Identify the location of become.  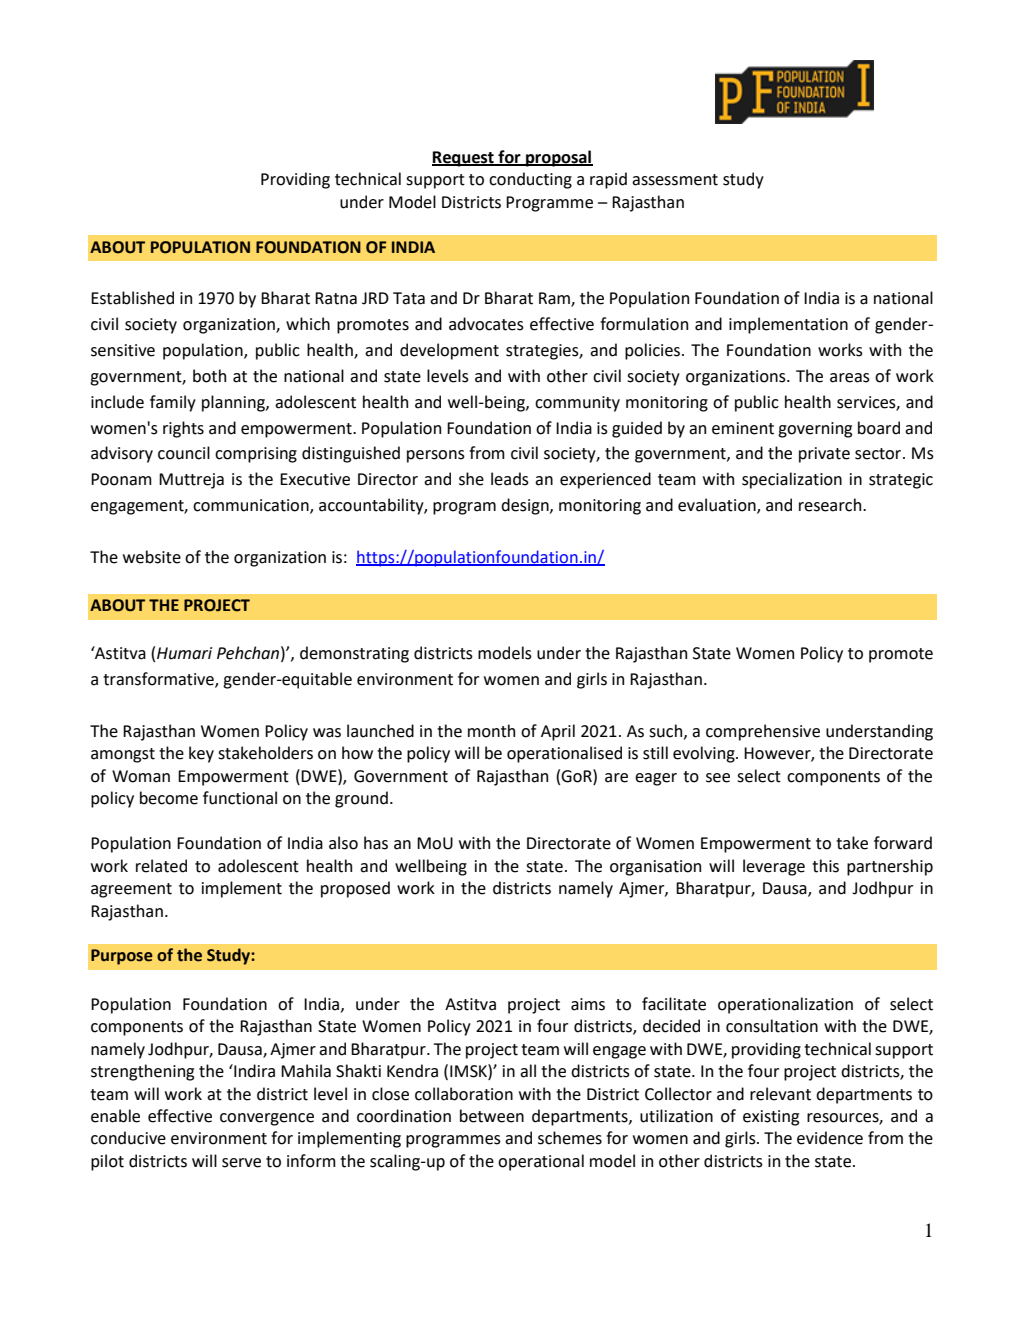
(169, 798).
